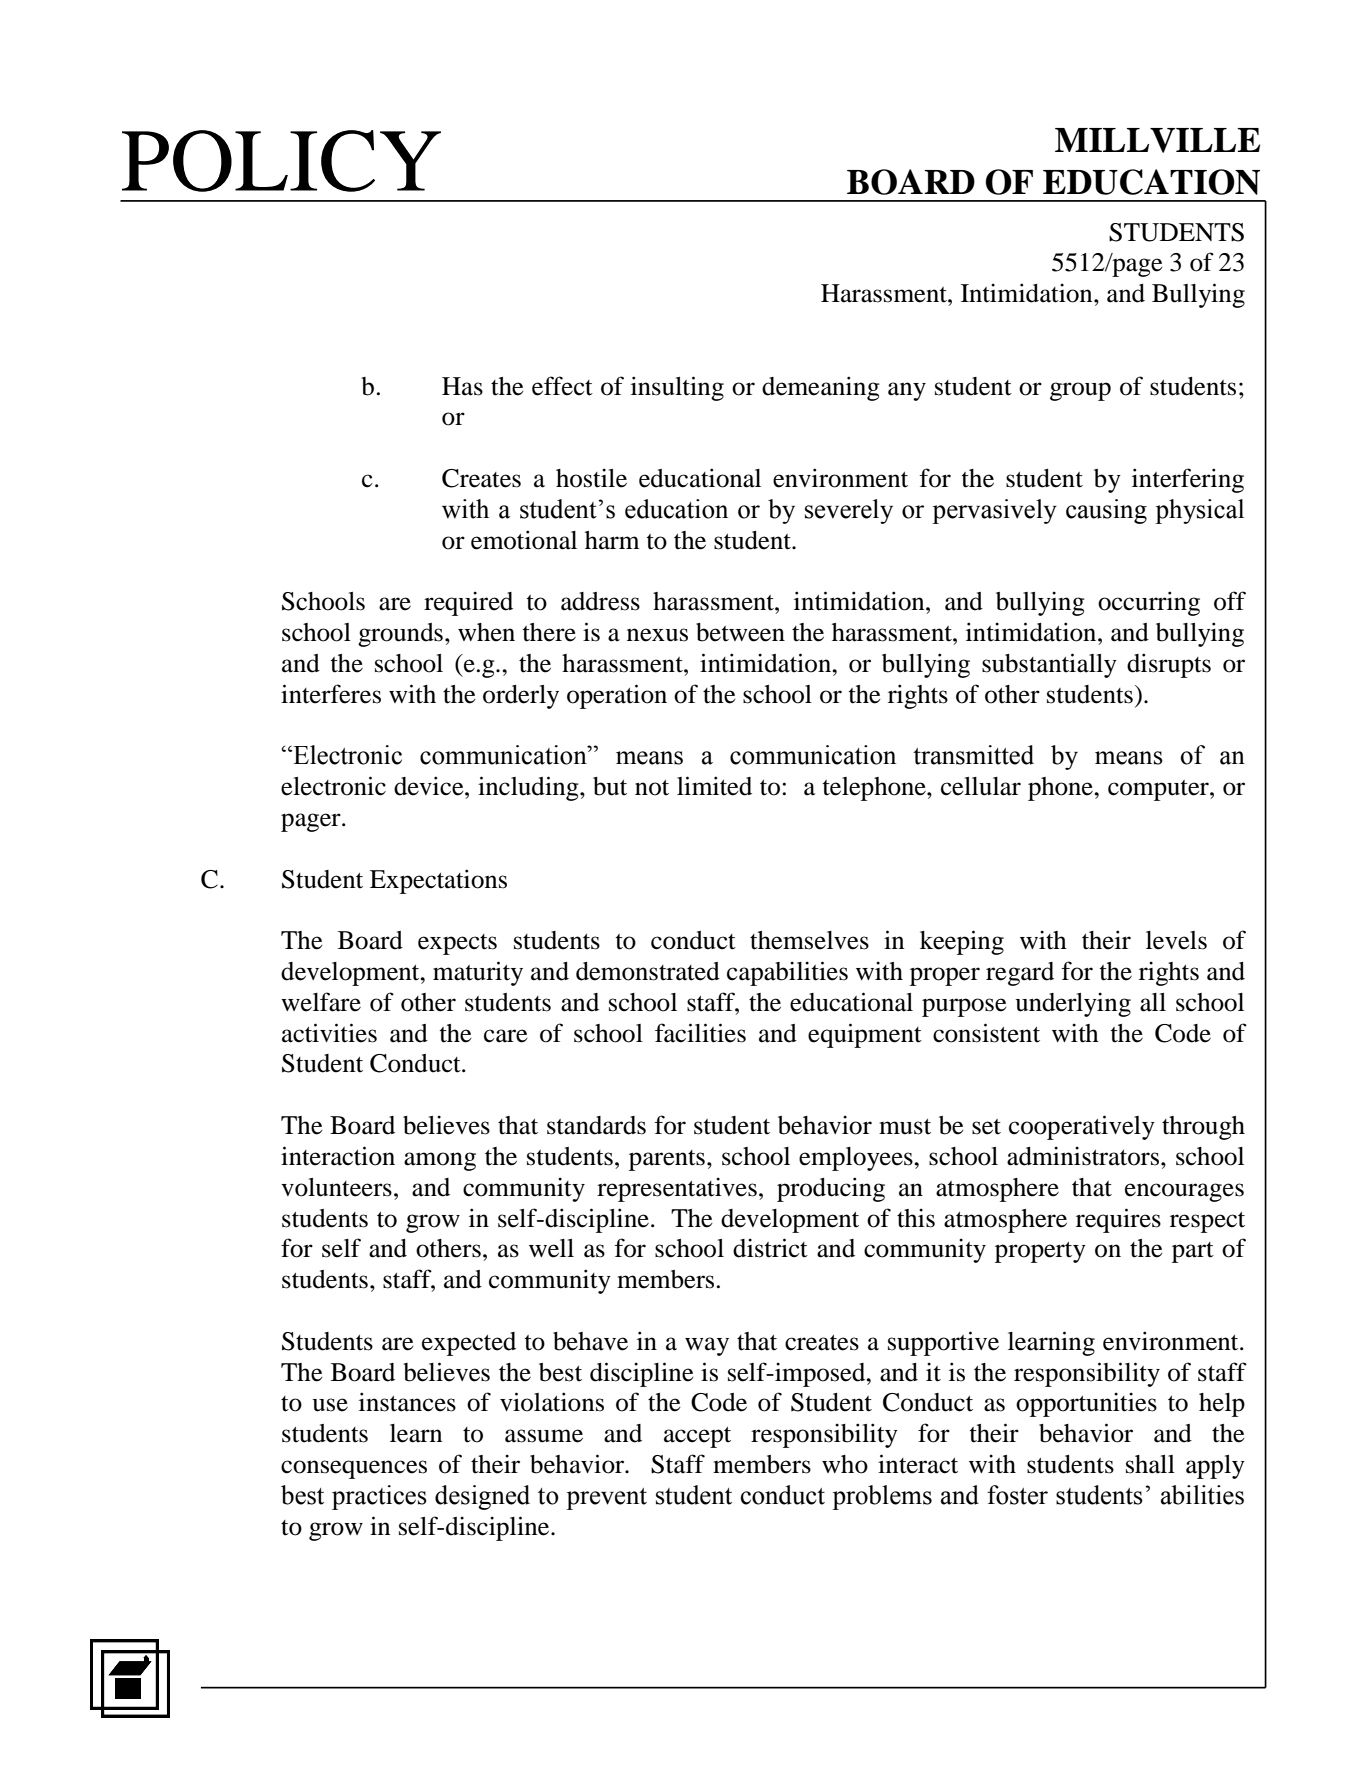 The height and width of the screenshot is (1768, 1366). I want to click on emotional, so click(524, 540).
